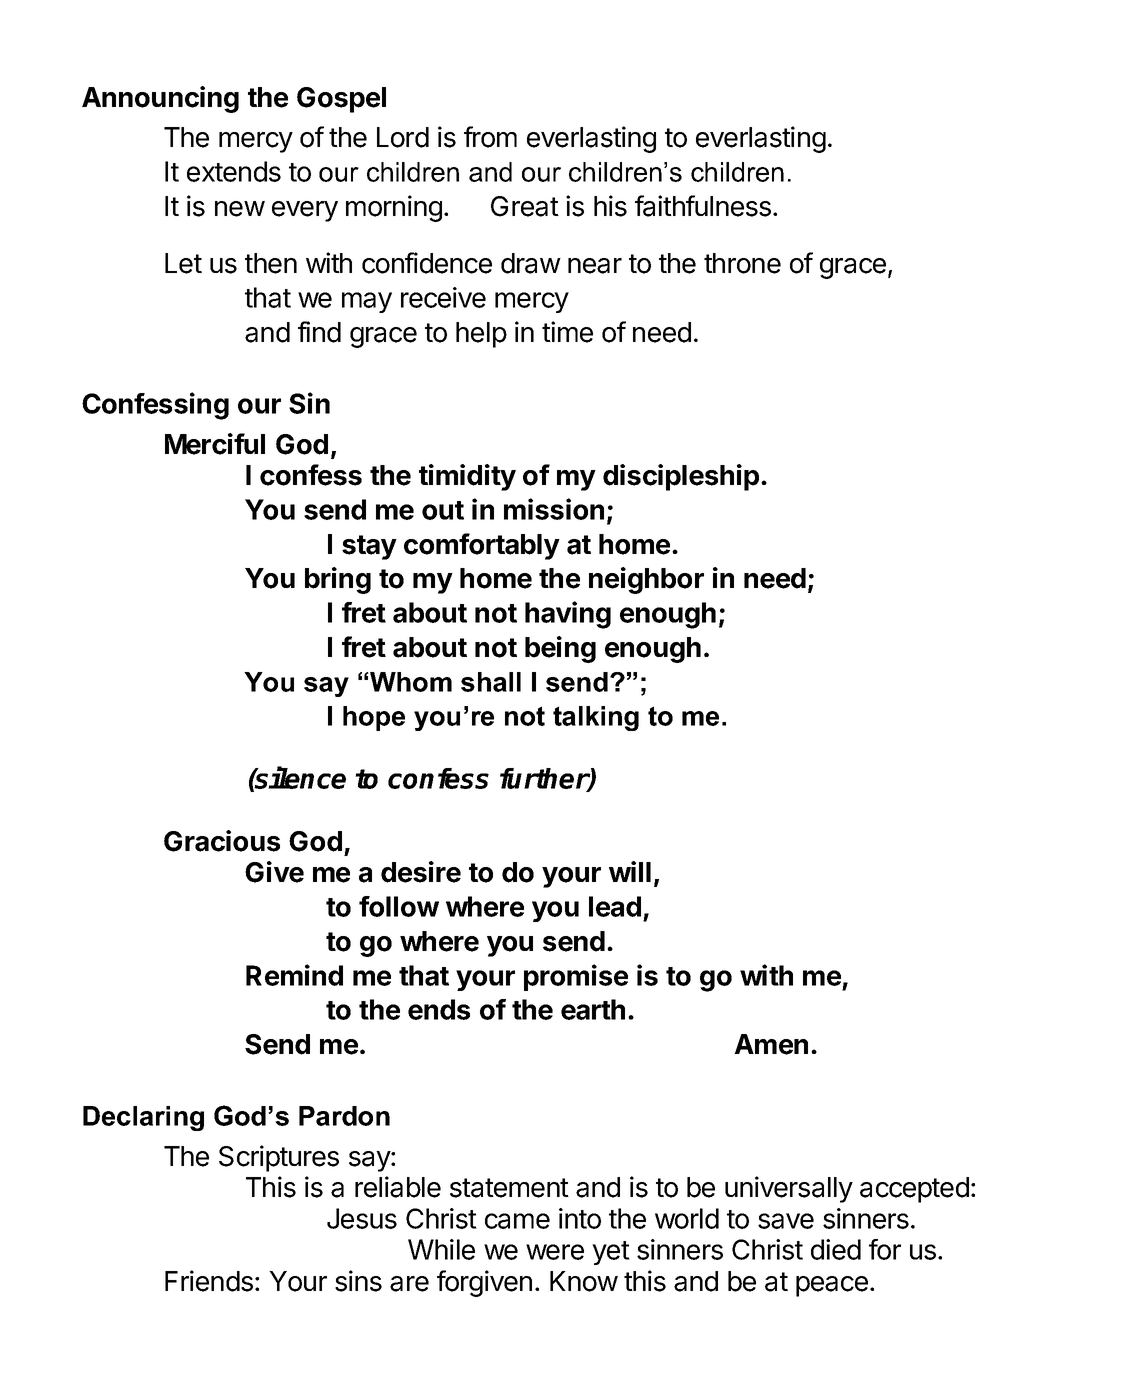 This page has width=1142, height=1386. I want to click on will, so click(630, 871).
